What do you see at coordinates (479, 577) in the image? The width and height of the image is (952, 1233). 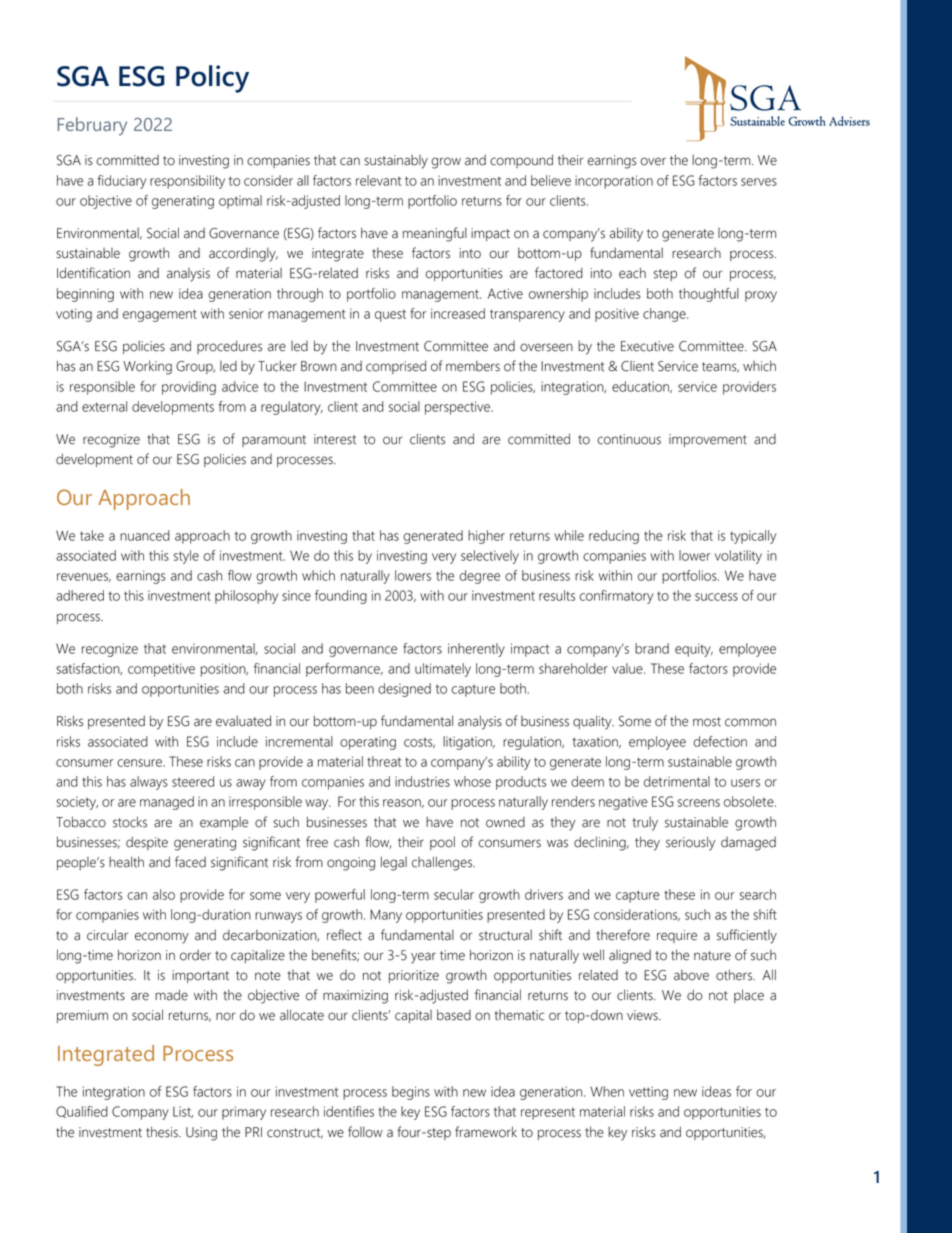 I see `degree` at bounding box center [479, 577].
